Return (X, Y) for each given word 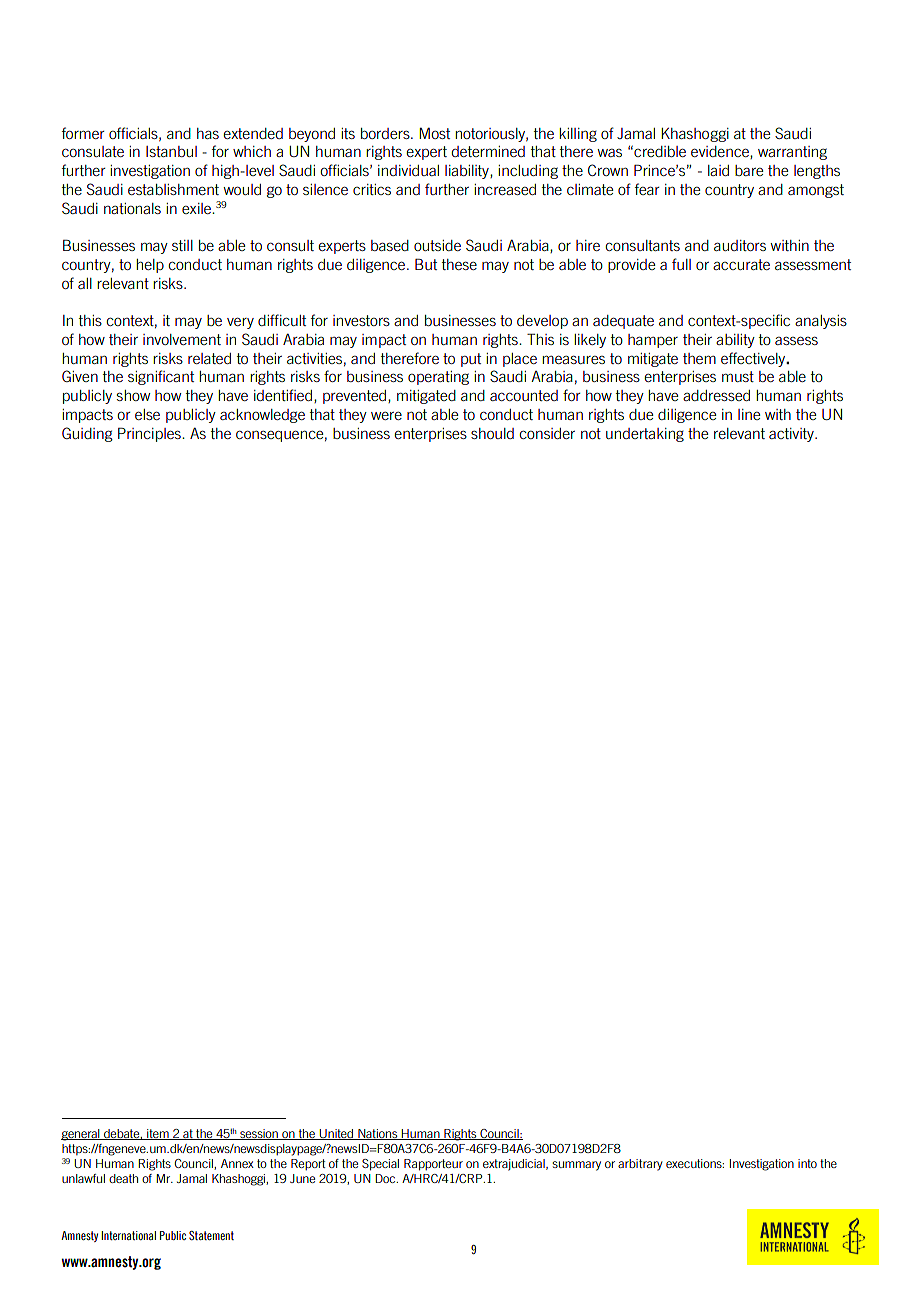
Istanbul (171, 151)
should (492, 433)
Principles (150, 434)
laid (718, 170)
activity (792, 435)
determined (488, 151)
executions (695, 1163)
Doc (386, 1178)
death (123, 1178)
